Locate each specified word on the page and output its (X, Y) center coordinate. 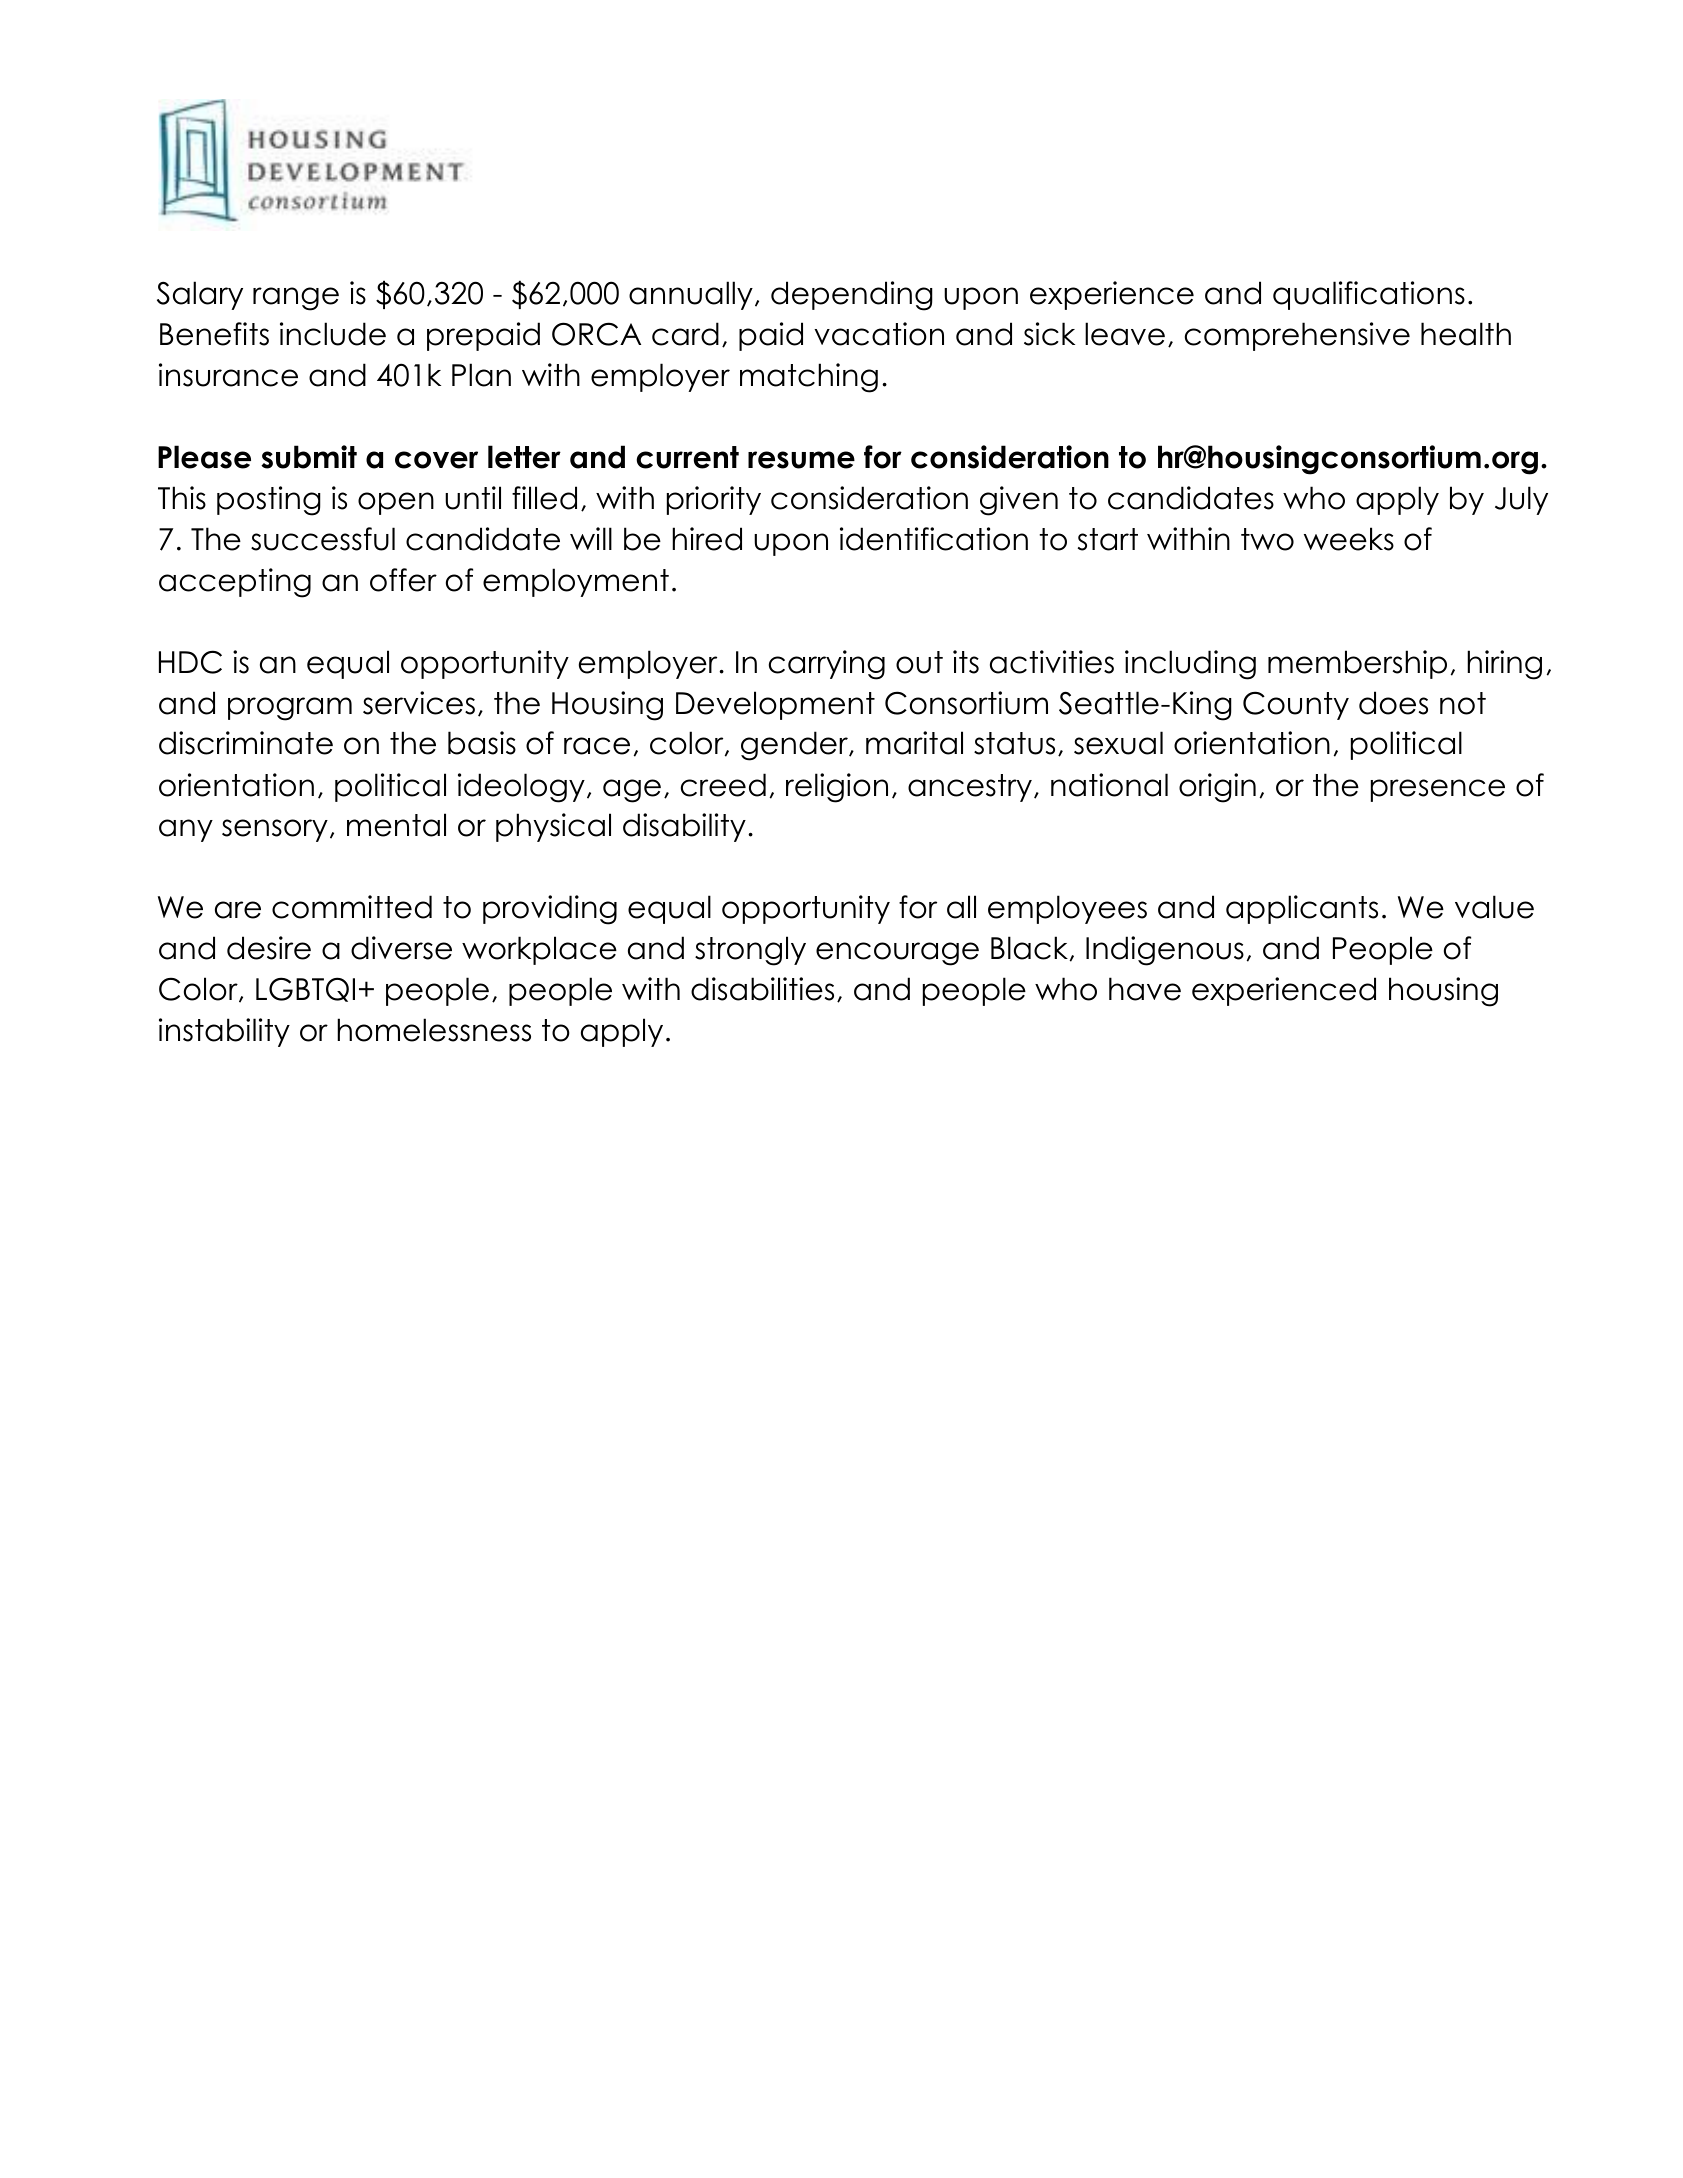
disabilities (762, 989)
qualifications (1369, 295)
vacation (879, 334)
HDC (190, 662)
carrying (827, 665)
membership (1357, 664)
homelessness (434, 1030)
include (333, 334)
